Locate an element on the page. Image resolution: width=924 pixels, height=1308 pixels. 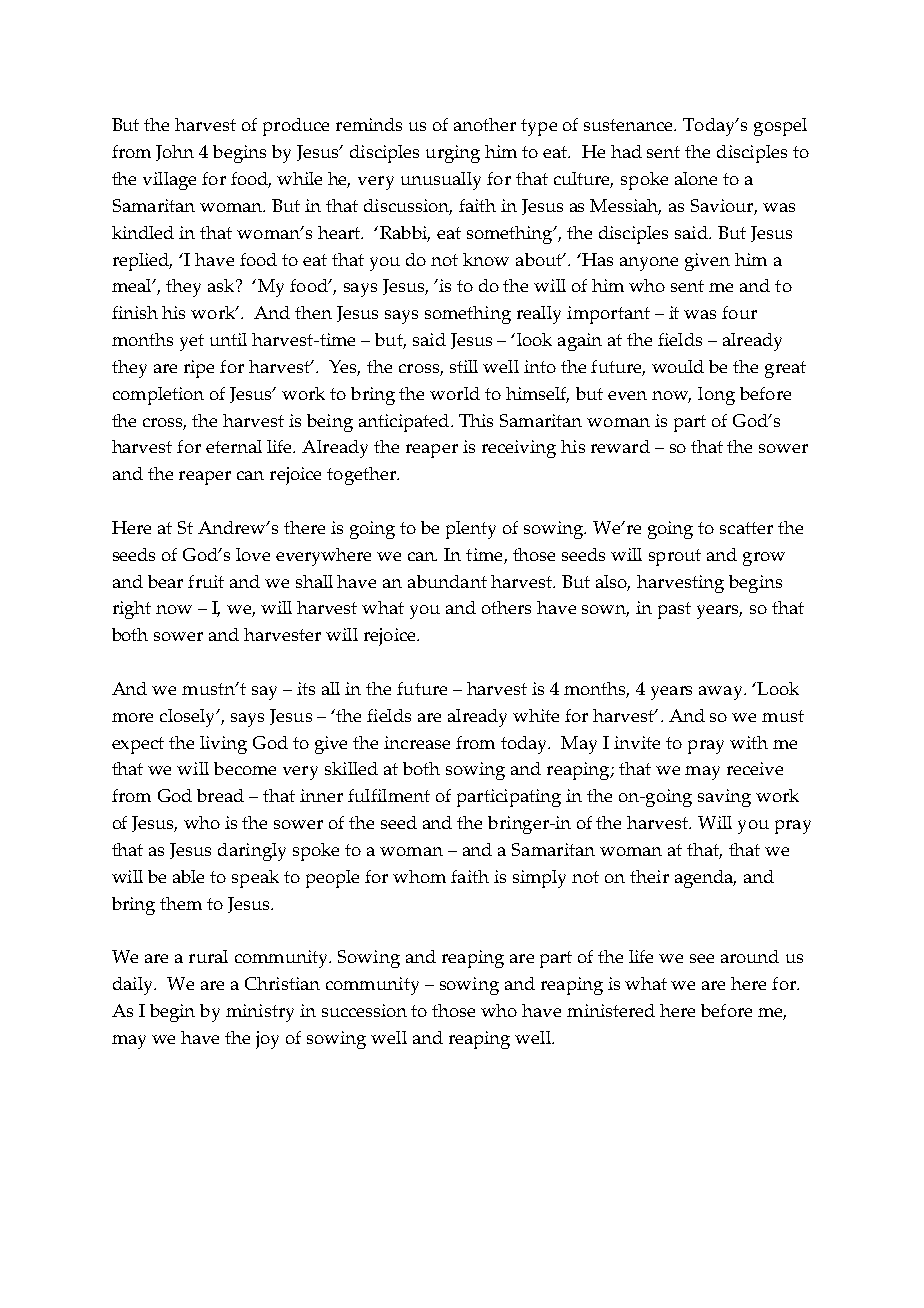
alone is located at coordinates (696, 178).
